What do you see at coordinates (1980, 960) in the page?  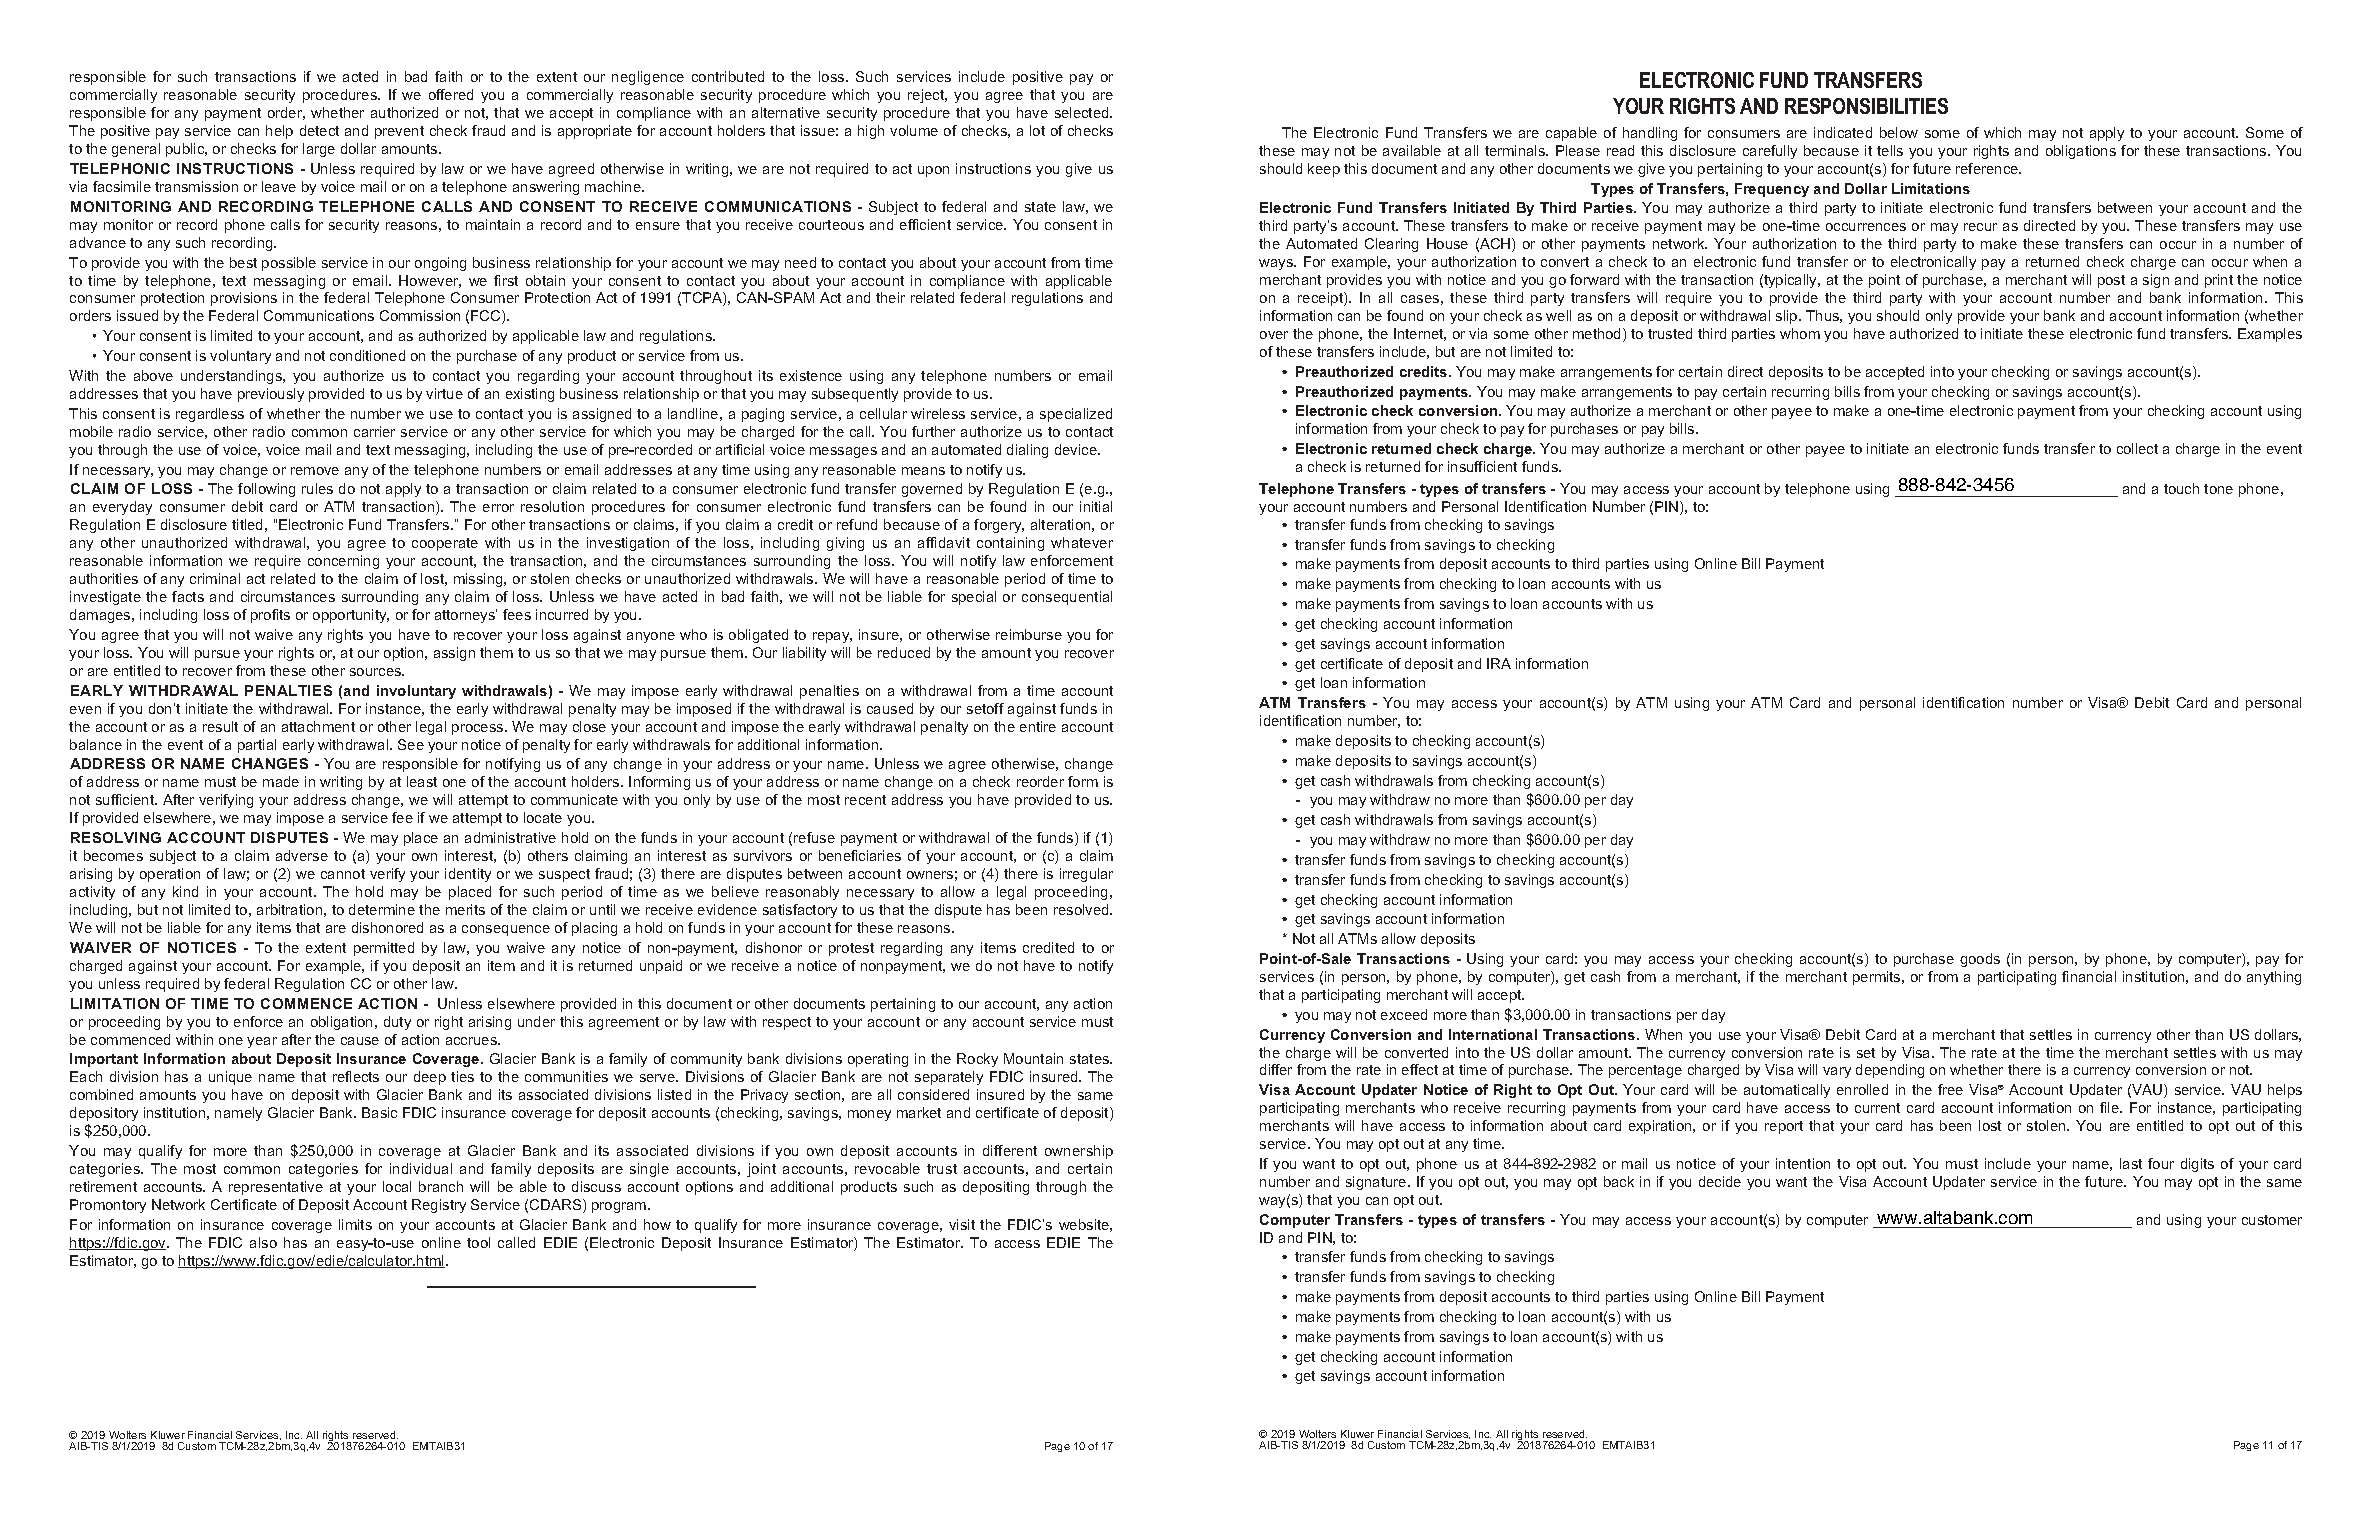 I see `goods` at bounding box center [1980, 960].
